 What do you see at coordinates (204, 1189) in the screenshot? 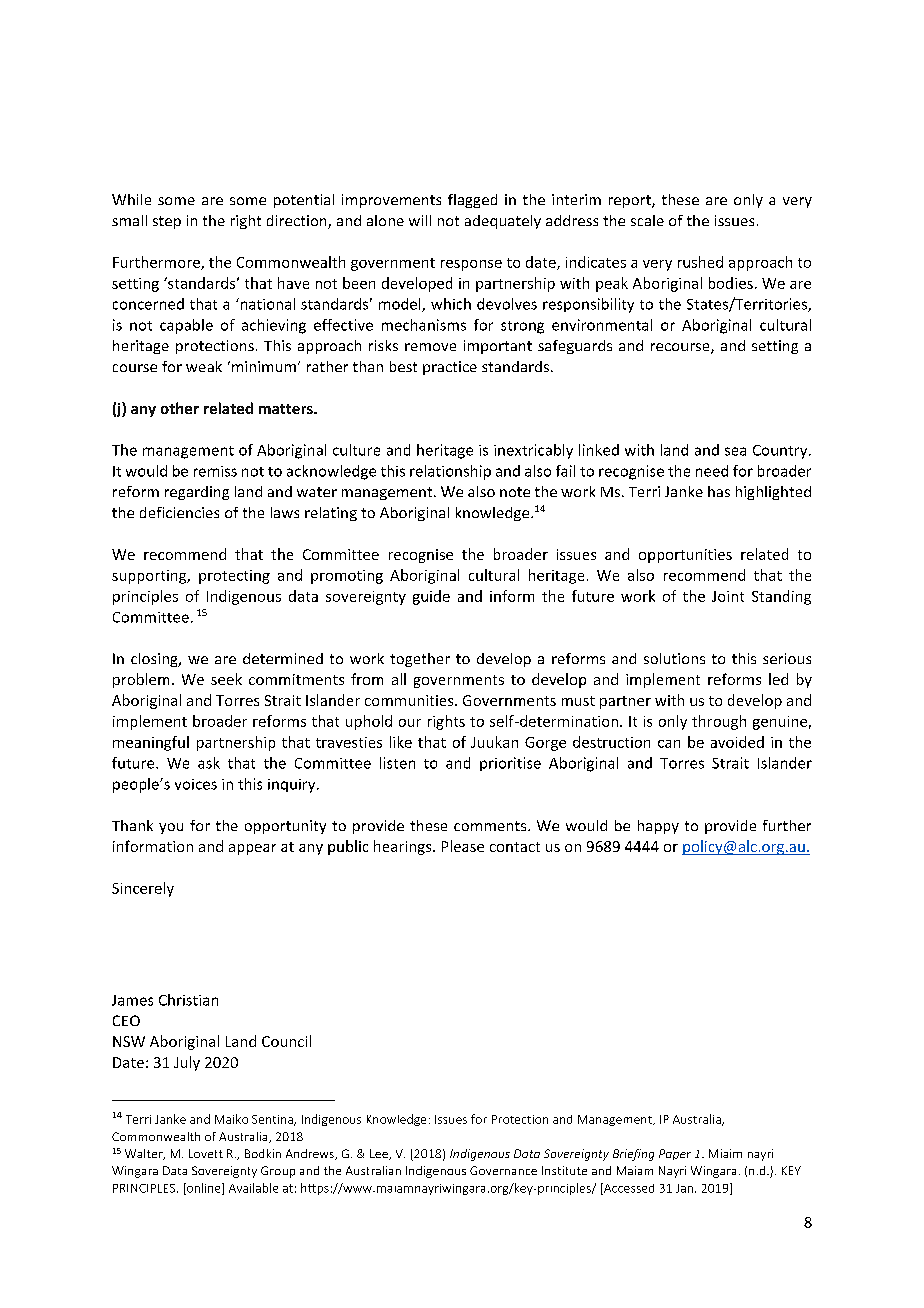
I see `online` at bounding box center [204, 1189].
